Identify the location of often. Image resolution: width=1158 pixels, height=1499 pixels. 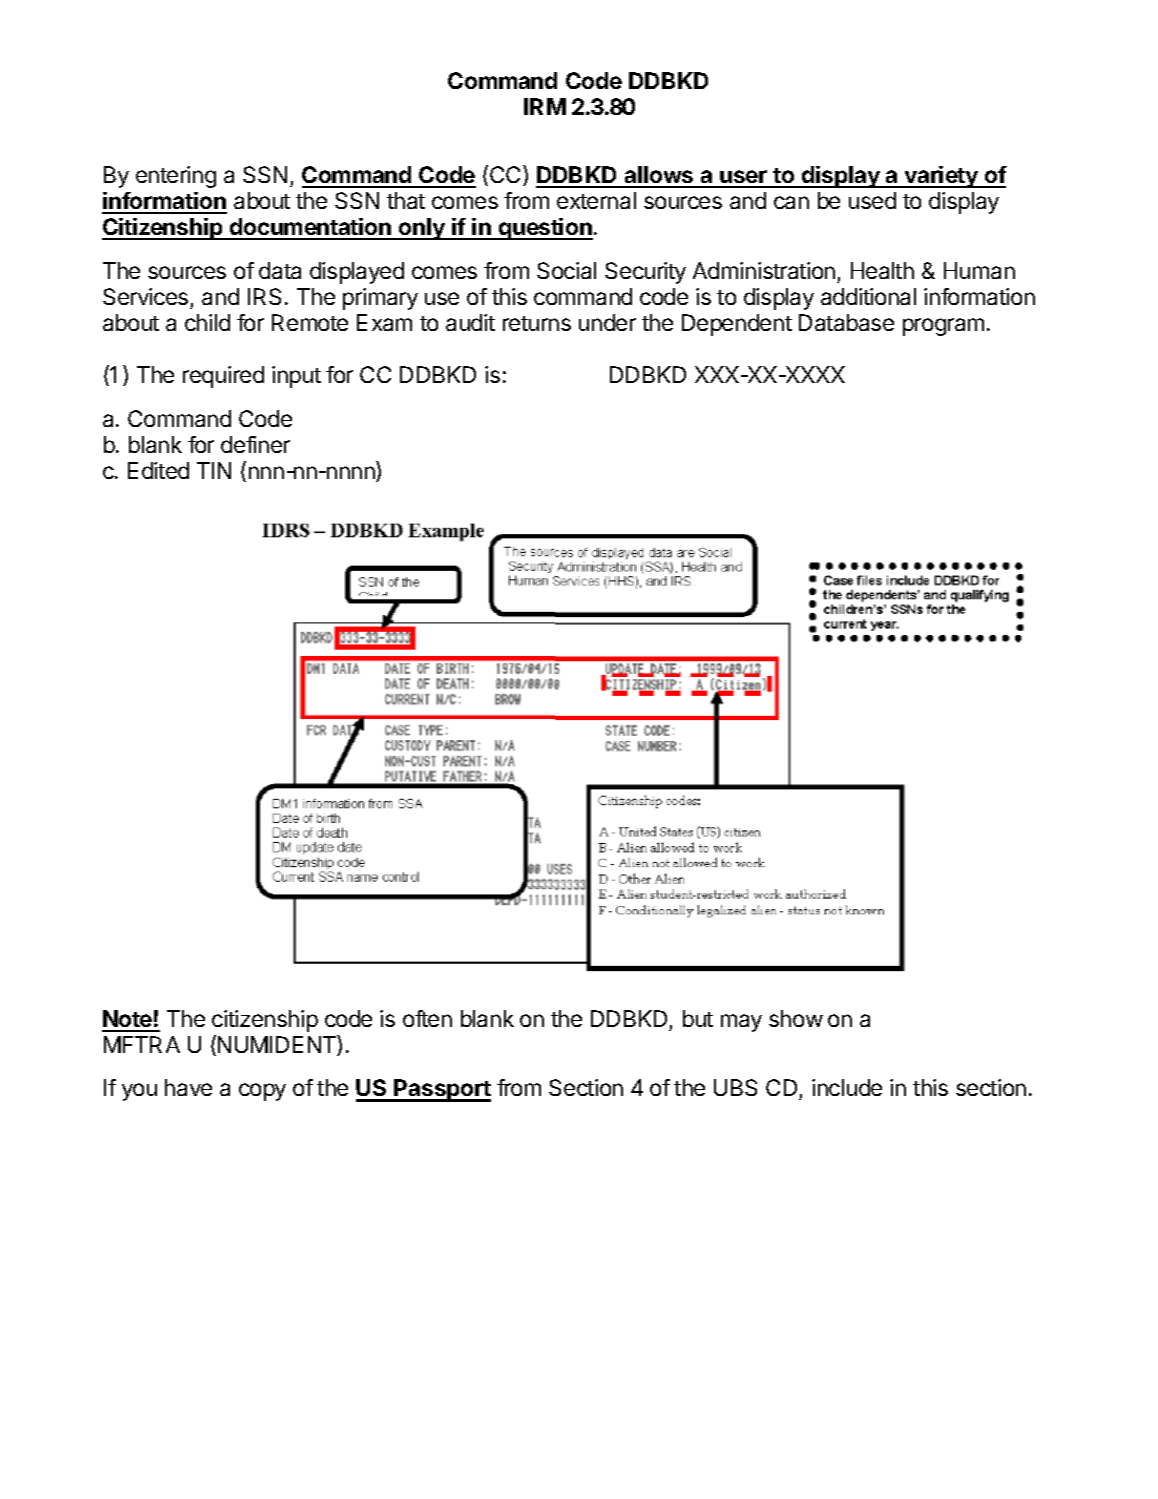
(427, 1018).
